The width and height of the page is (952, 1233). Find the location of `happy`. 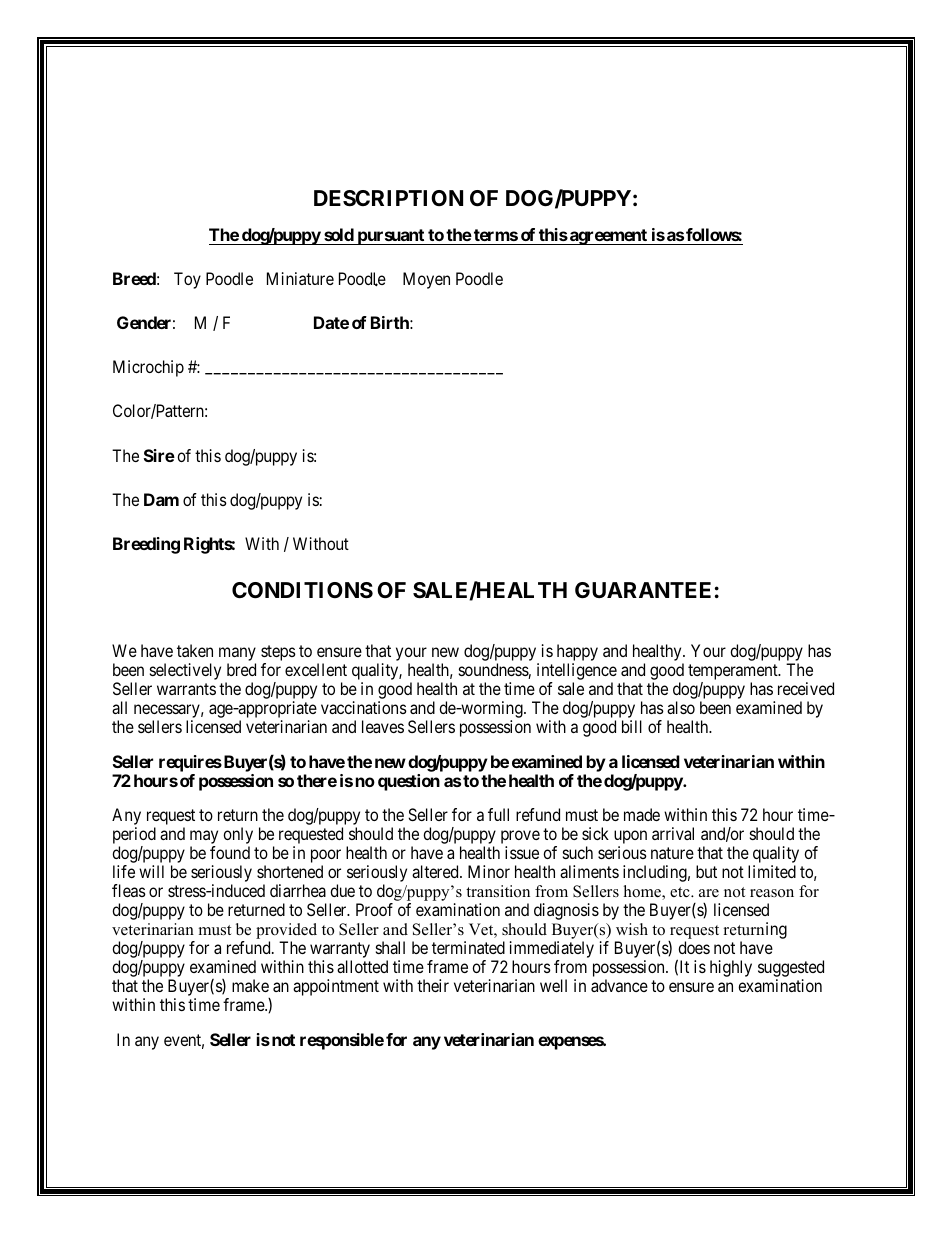

happy is located at coordinates (577, 654).
